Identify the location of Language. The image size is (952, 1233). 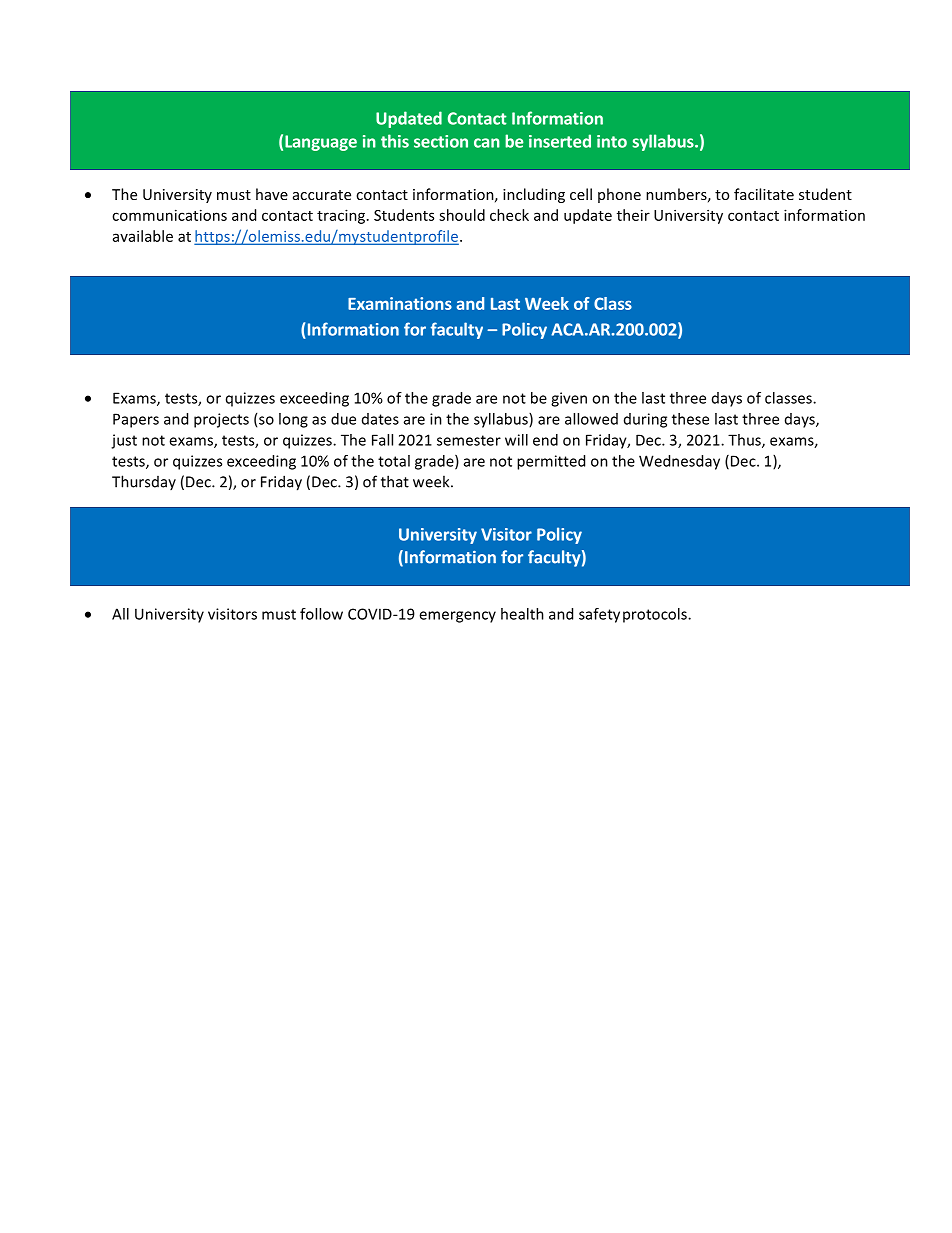
(321, 143).
